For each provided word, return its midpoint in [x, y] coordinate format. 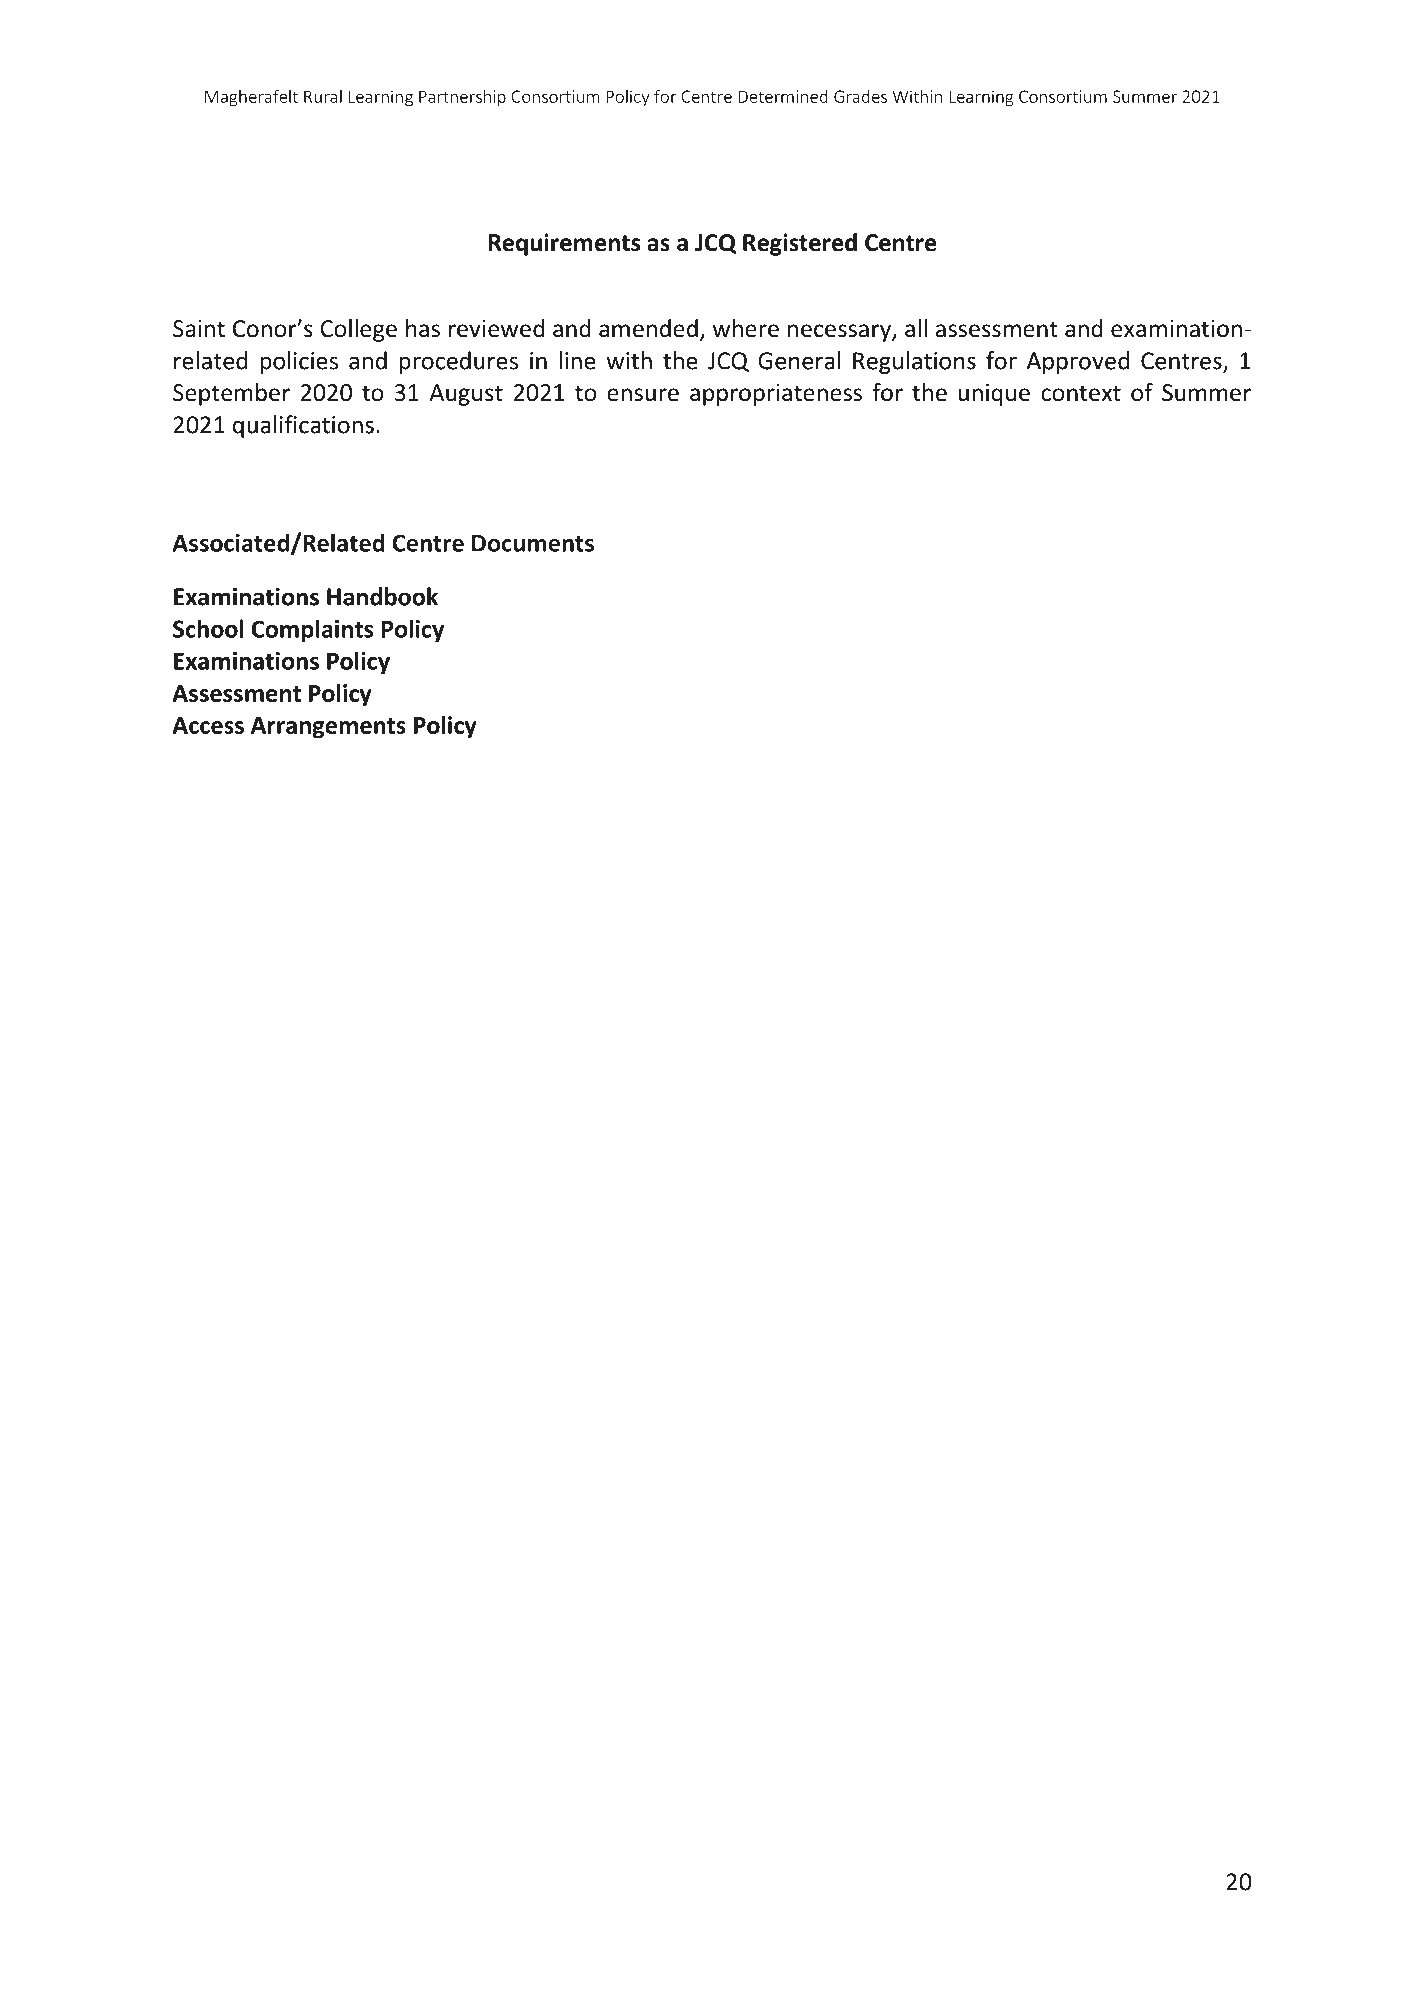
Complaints [312, 630]
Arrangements [328, 728]
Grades [860, 96]
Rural [323, 96]
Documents [533, 543]
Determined [783, 96]
